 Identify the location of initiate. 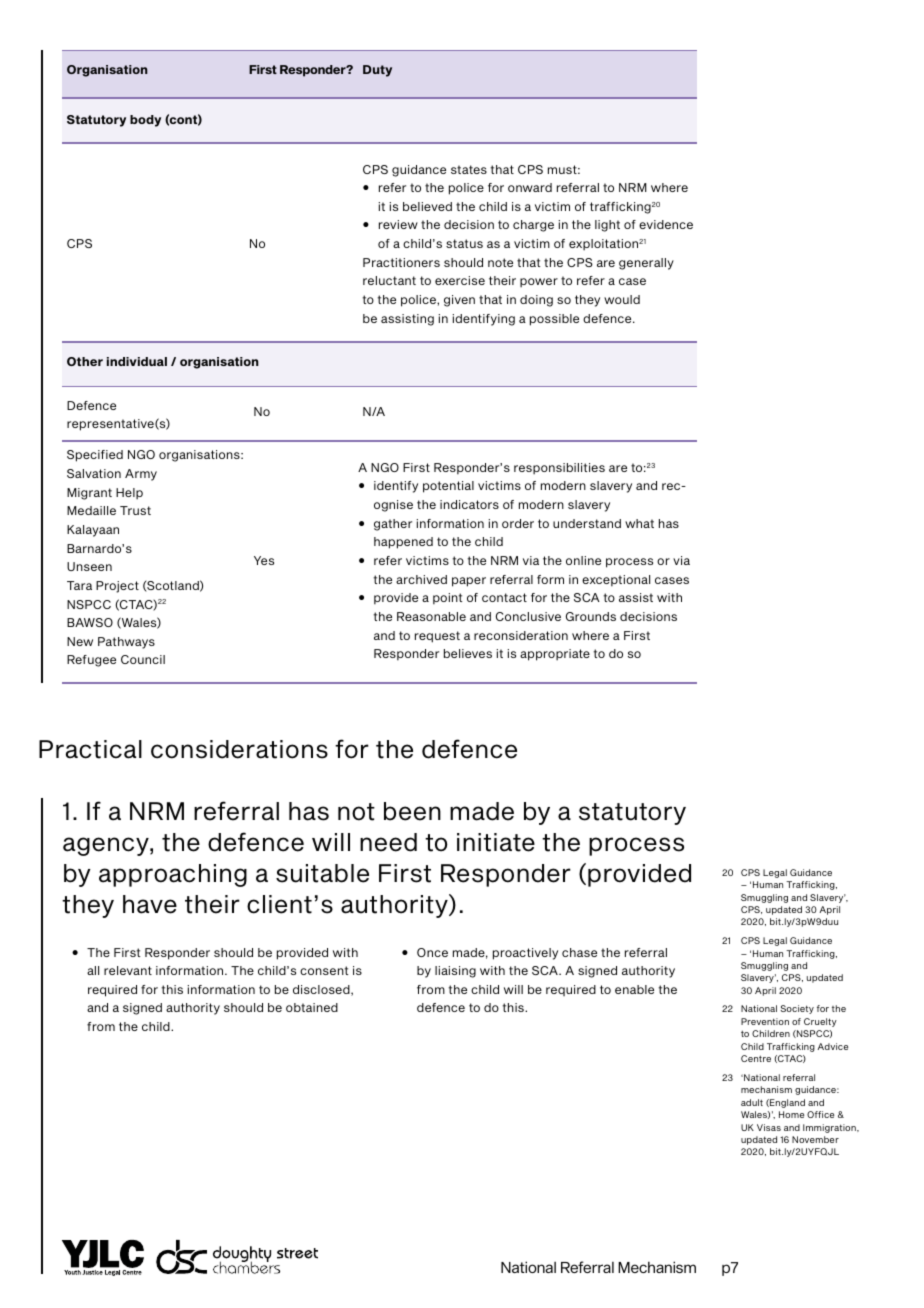
(496, 842).
